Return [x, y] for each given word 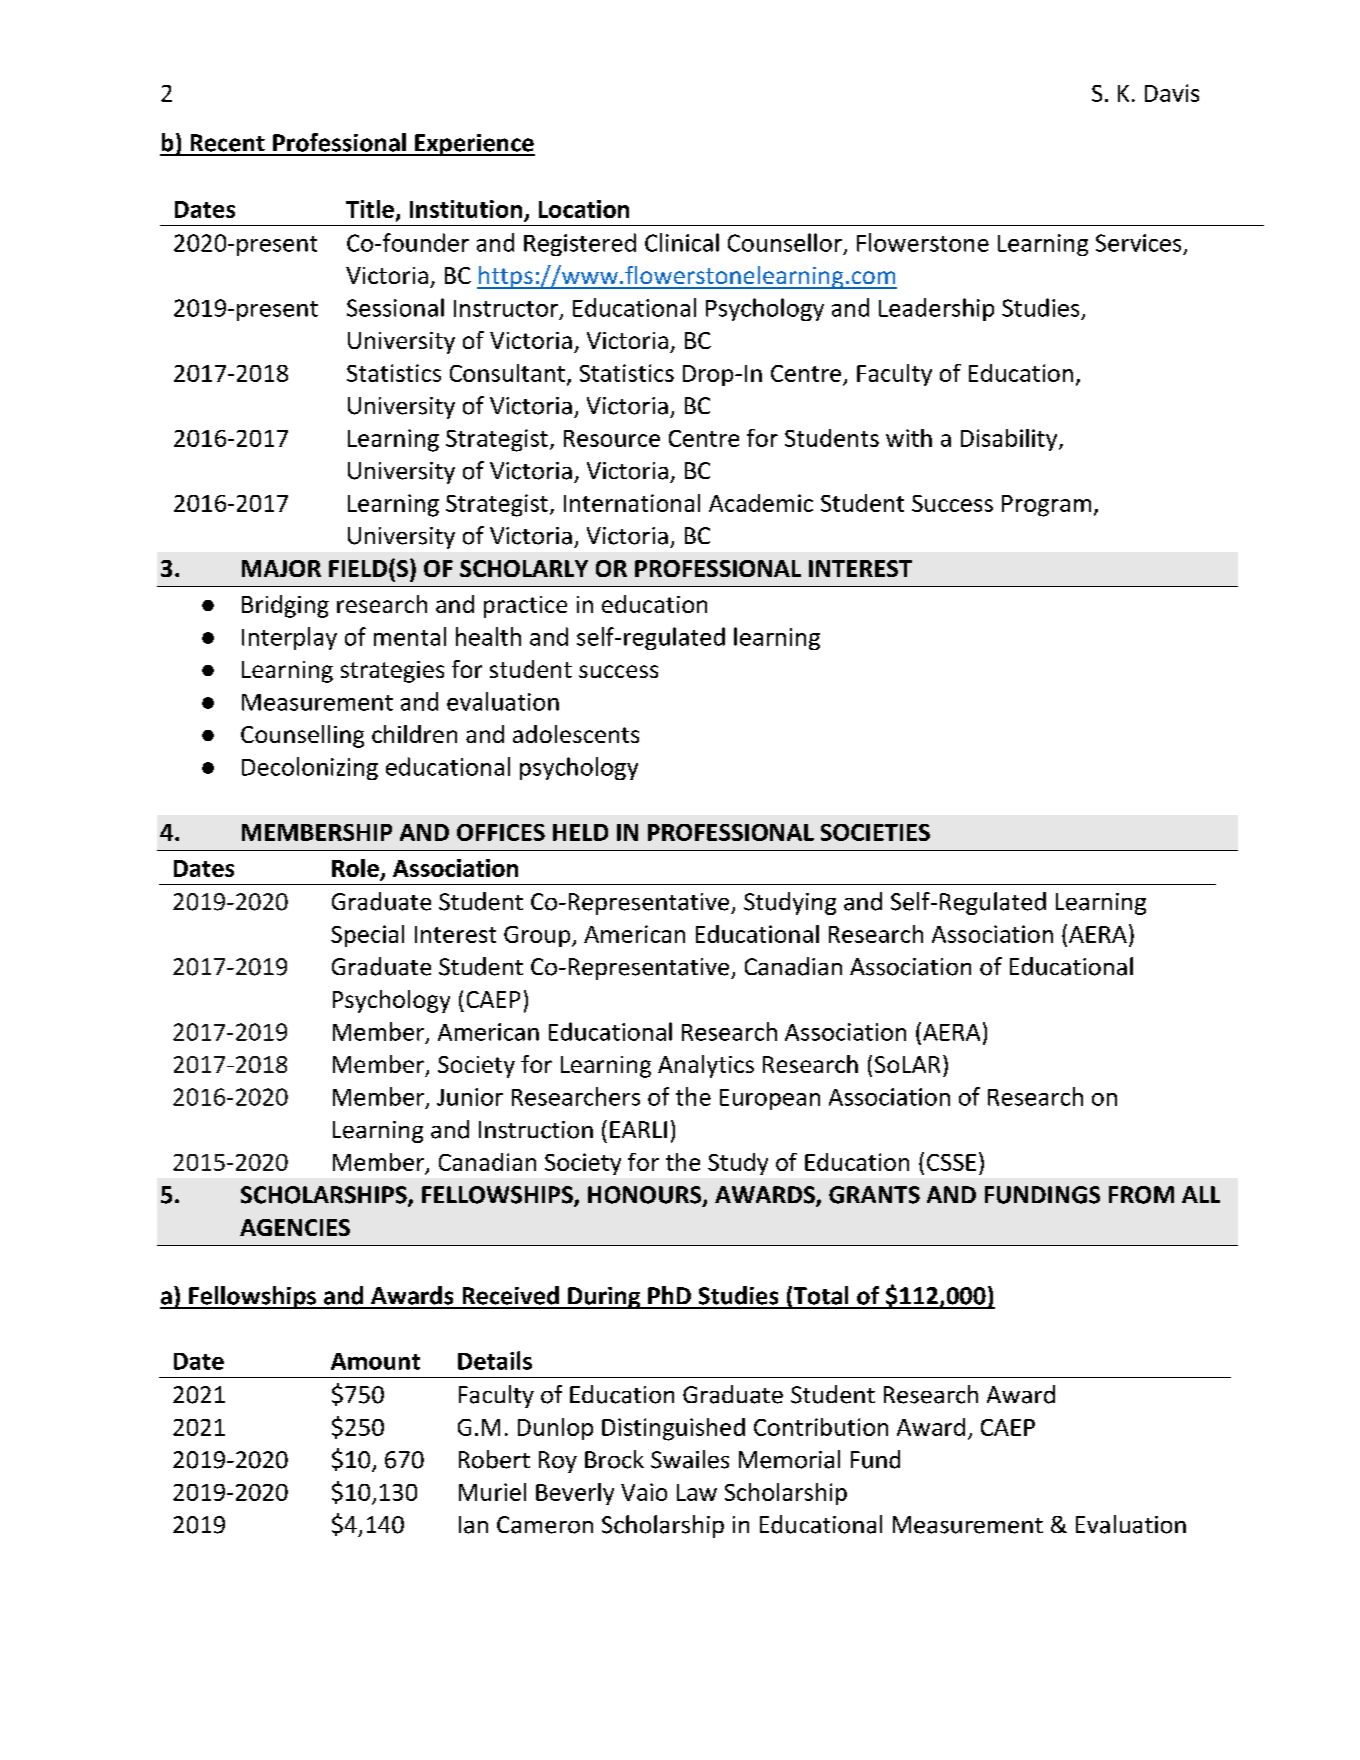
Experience [474, 145]
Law [697, 1492]
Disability [1010, 440]
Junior [470, 1097]
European [770, 1099]
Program [1046, 506]
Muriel [492, 1492]
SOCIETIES [875, 832]
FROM [1141, 1195]
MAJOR [281, 568]
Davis [1172, 93]
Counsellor [785, 242]
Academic [761, 503]
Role [355, 868]
